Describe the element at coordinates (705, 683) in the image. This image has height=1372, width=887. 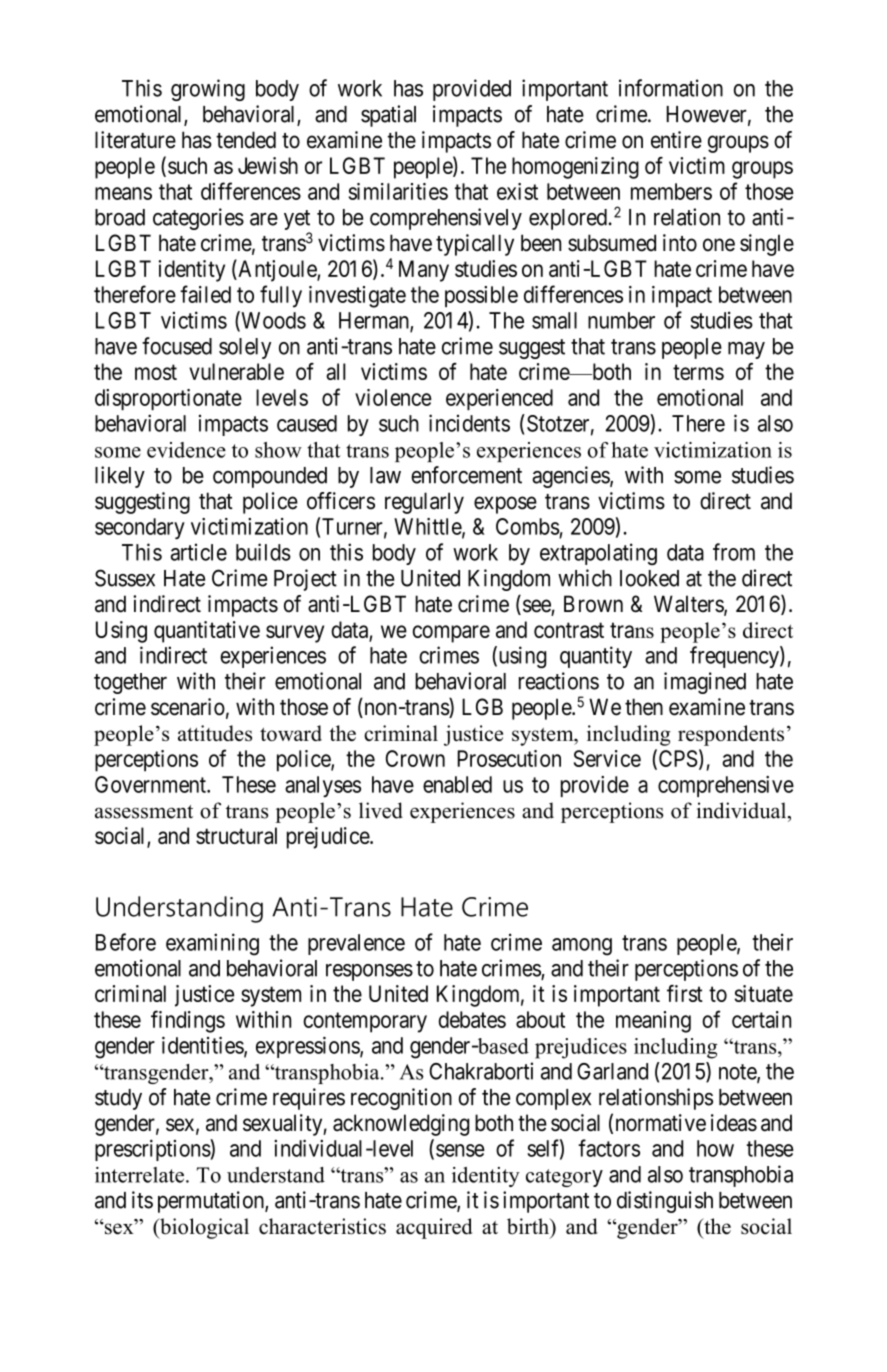
I see `imagined` at that location.
